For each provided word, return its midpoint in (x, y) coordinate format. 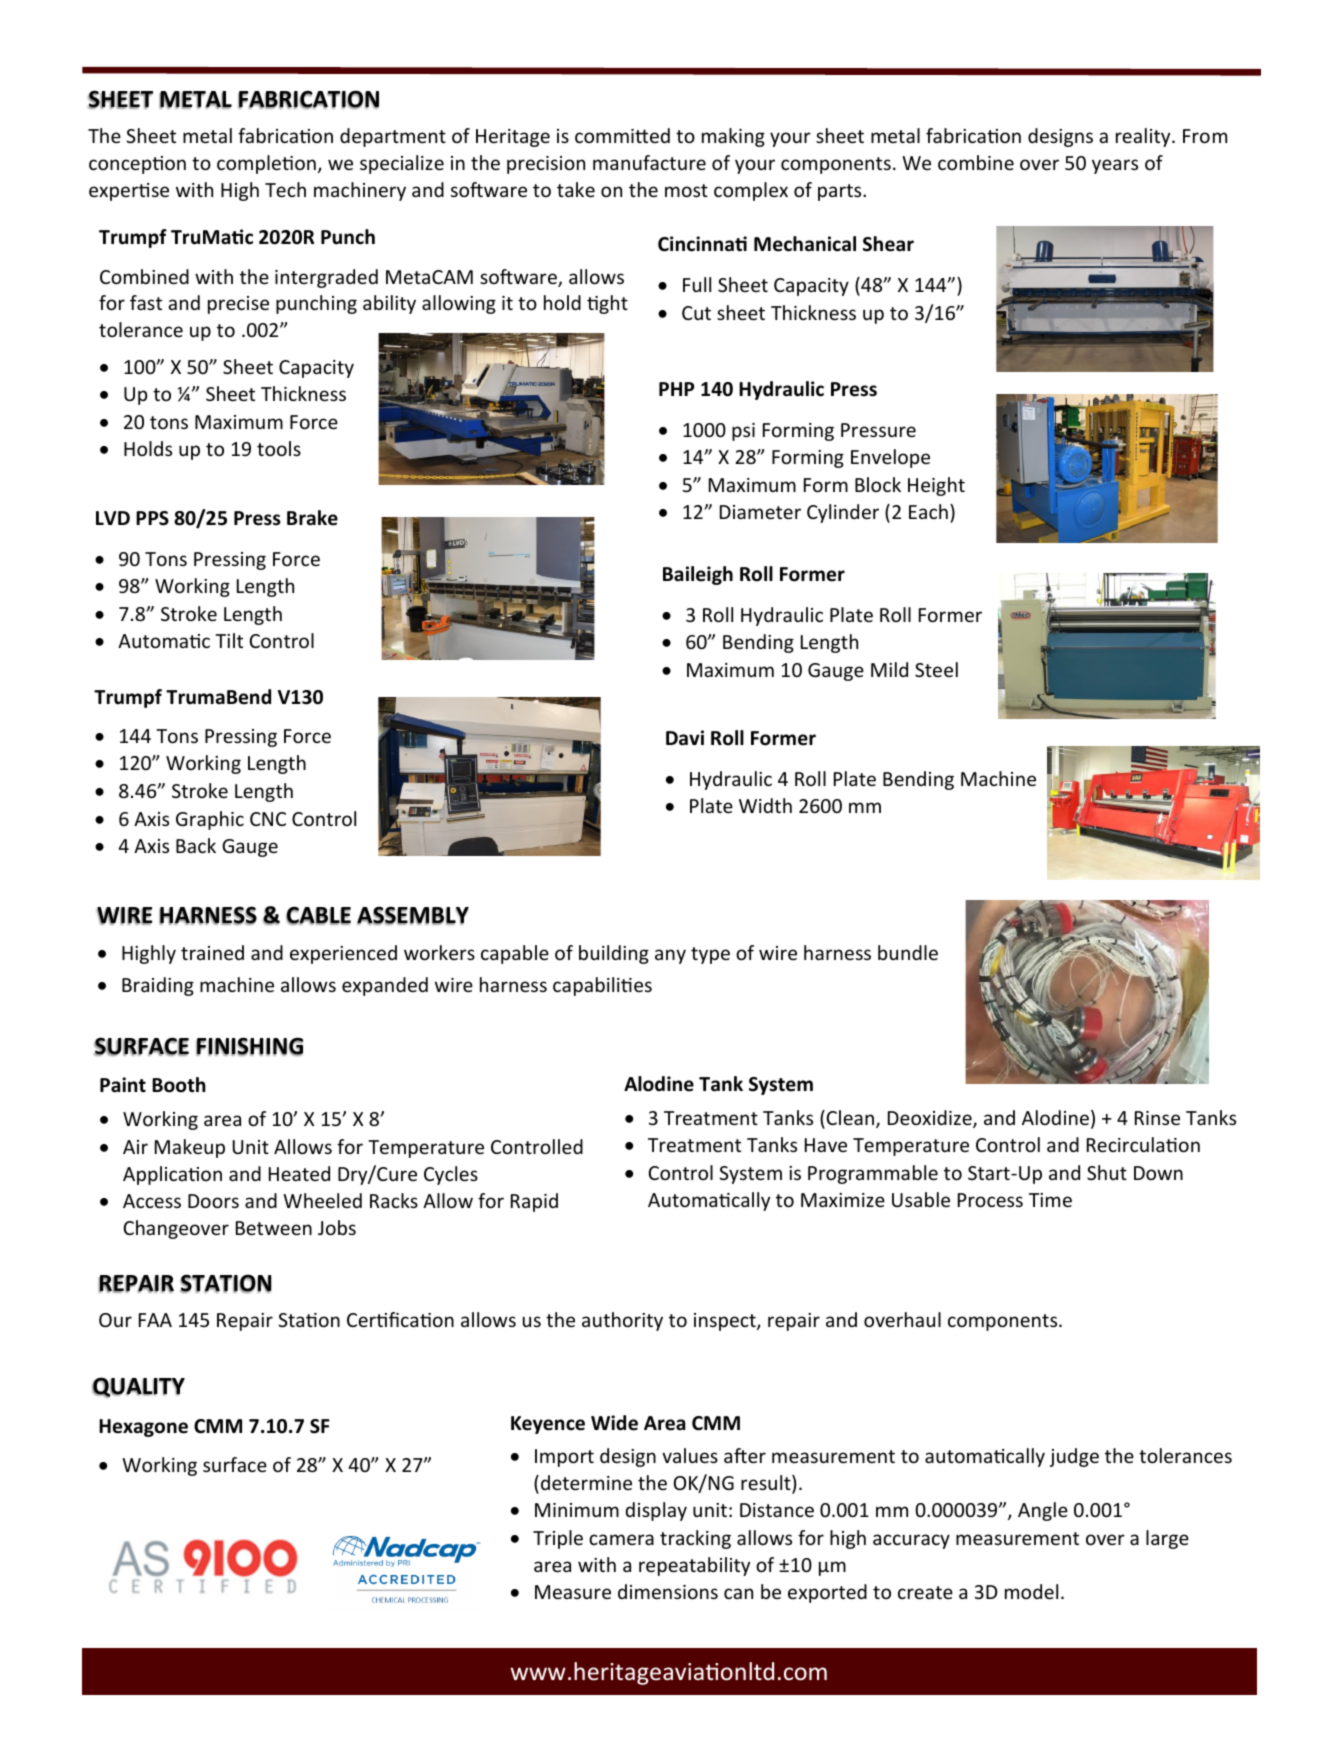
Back (196, 845)
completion (266, 164)
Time (1050, 1200)
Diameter (760, 512)
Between (274, 1228)
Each (928, 511)
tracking (695, 1539)
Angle (1043, 1511)
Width (765, 805)
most (686, 190)
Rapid (534, 1202)
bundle (908, 952)
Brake (312, 518)
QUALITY (138, 1387)
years (1115, 166)
